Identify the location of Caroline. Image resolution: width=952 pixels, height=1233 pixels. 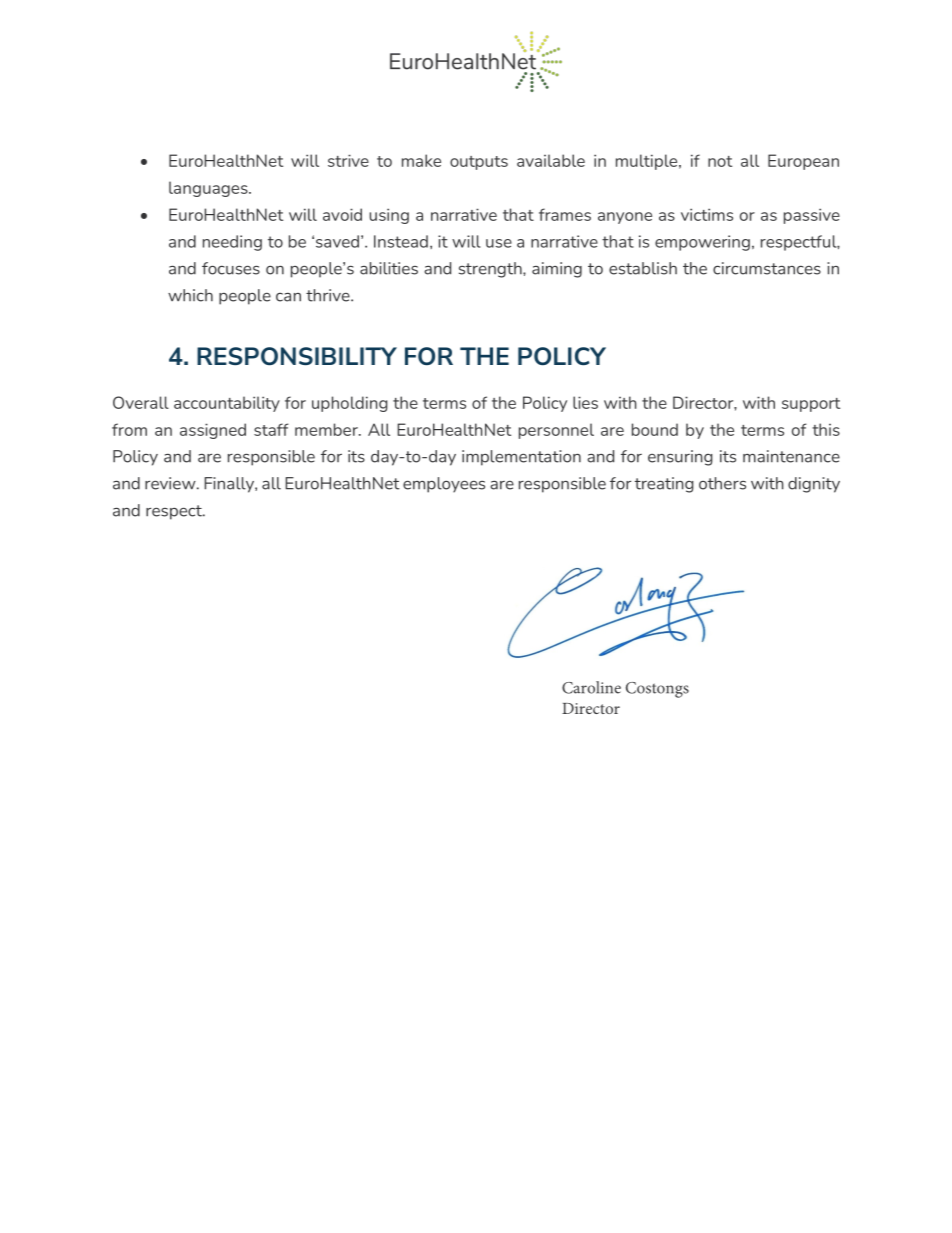
(591, 687).
